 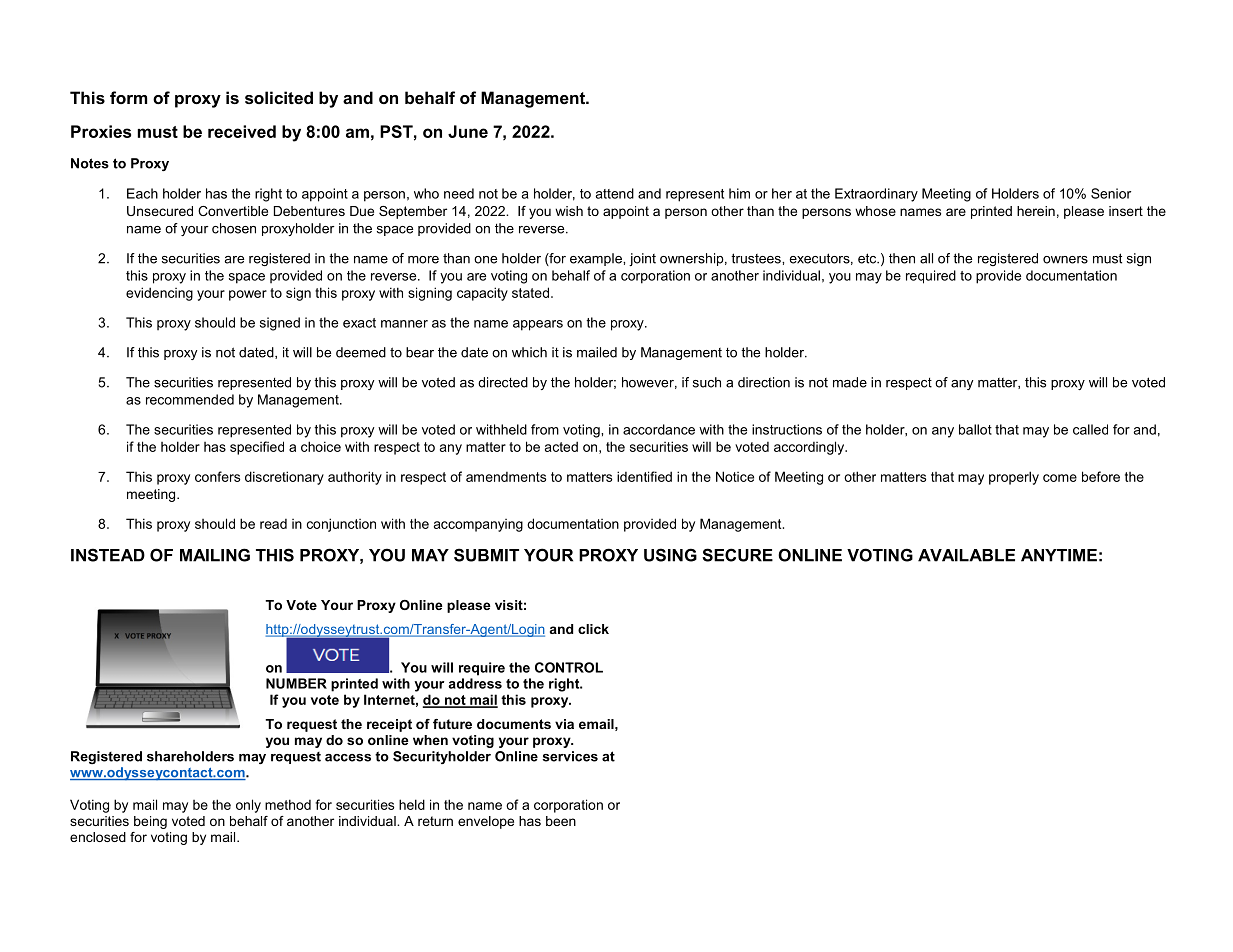 I want to click on confers, so click(x=217, y=476).
